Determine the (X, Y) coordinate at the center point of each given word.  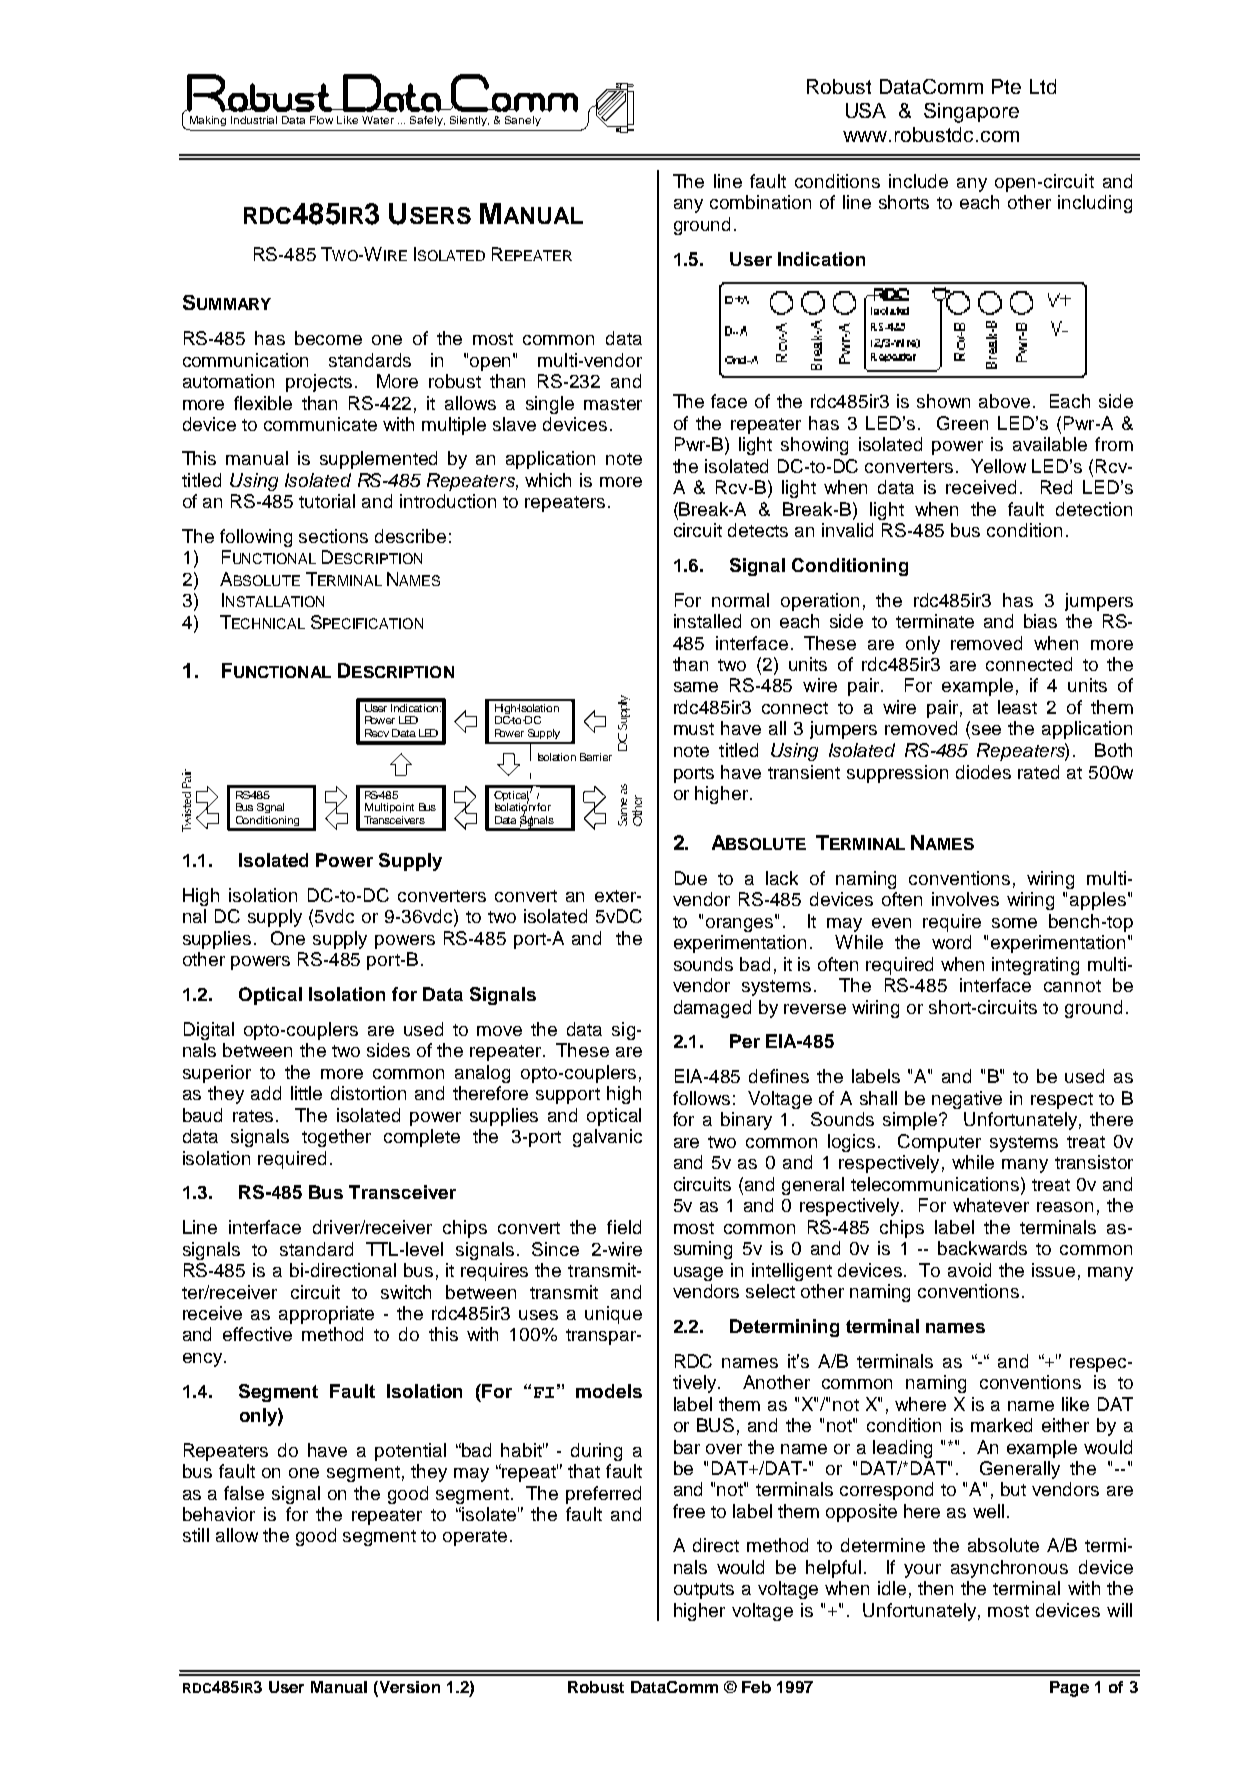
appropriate (326, 1315)
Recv (377, 733)
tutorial (327, 501)
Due (691, 878)
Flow (321, 120)
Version (408, 1688)
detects (758, 530)
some (1014, 923)
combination (760, 202)
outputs (704, 1591)
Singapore (971, 113)
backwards (982, 1248)
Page (1069, 1689)
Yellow (998, 466)
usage (698, 1274)
